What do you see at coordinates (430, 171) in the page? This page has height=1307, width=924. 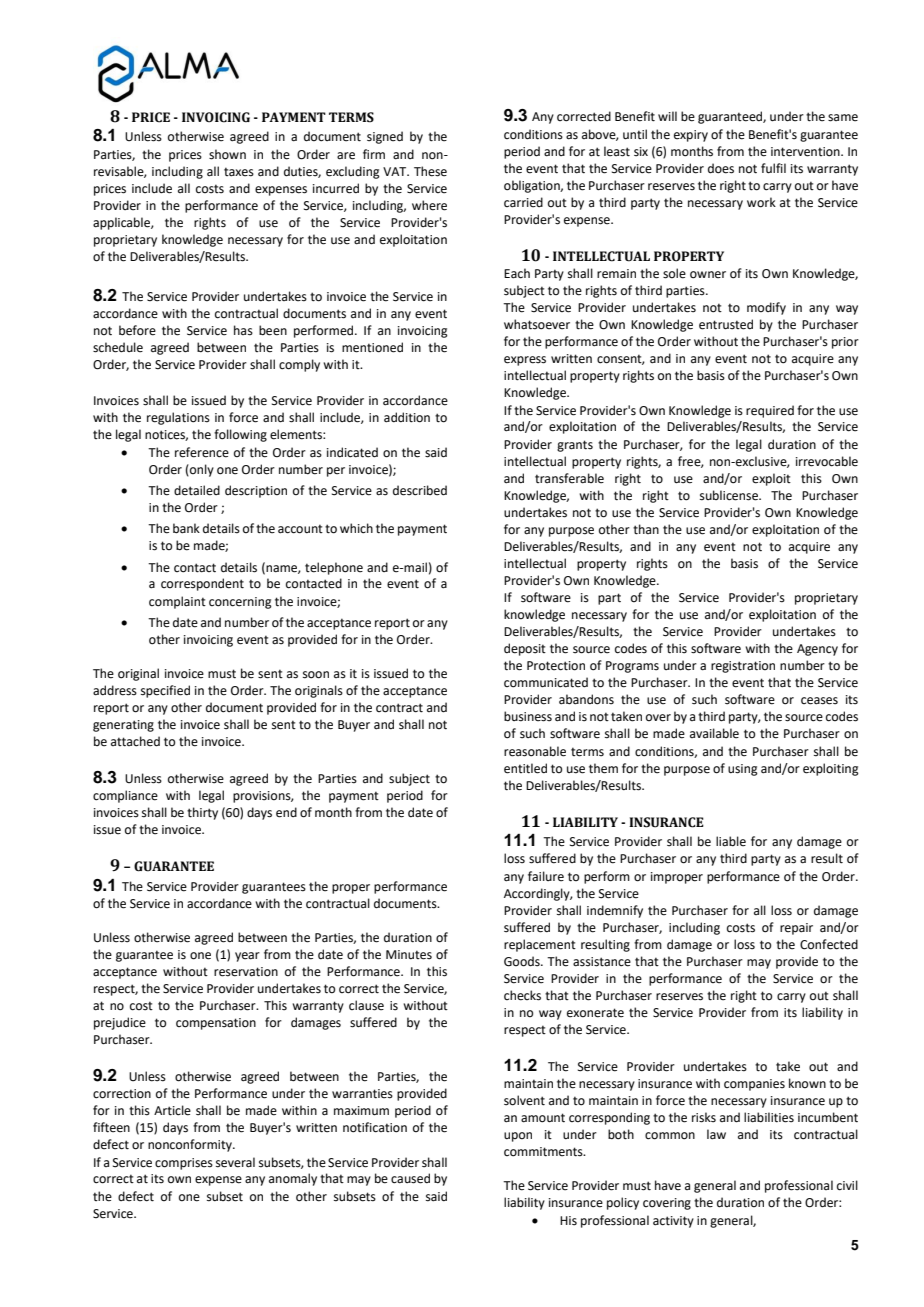 I see `These` at bounding box center [430, 171].
